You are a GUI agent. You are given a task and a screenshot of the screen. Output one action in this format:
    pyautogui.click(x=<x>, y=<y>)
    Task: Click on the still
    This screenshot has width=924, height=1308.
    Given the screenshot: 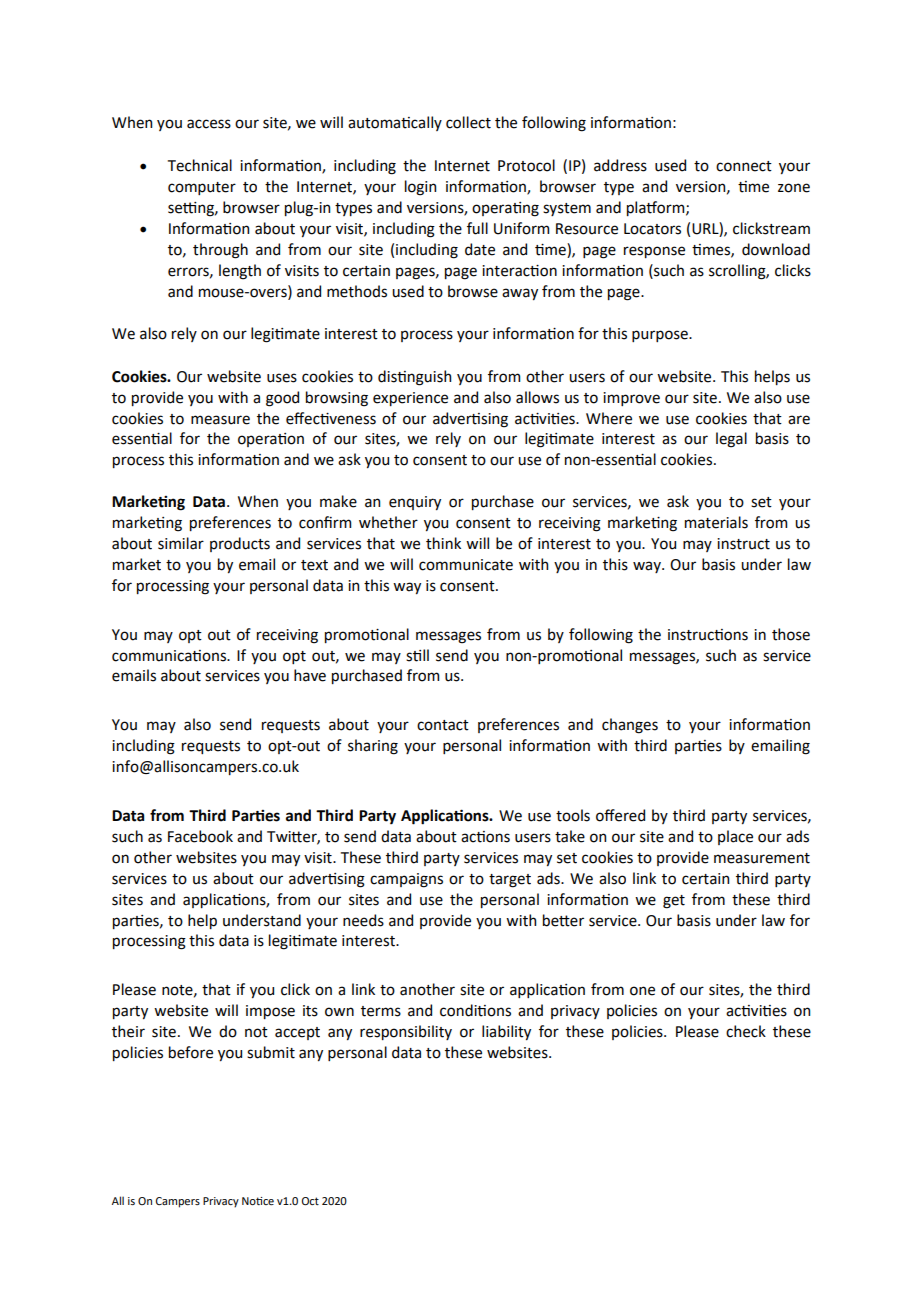 What is the action you would take?
    pyautogui.click(x=417, y=655)
